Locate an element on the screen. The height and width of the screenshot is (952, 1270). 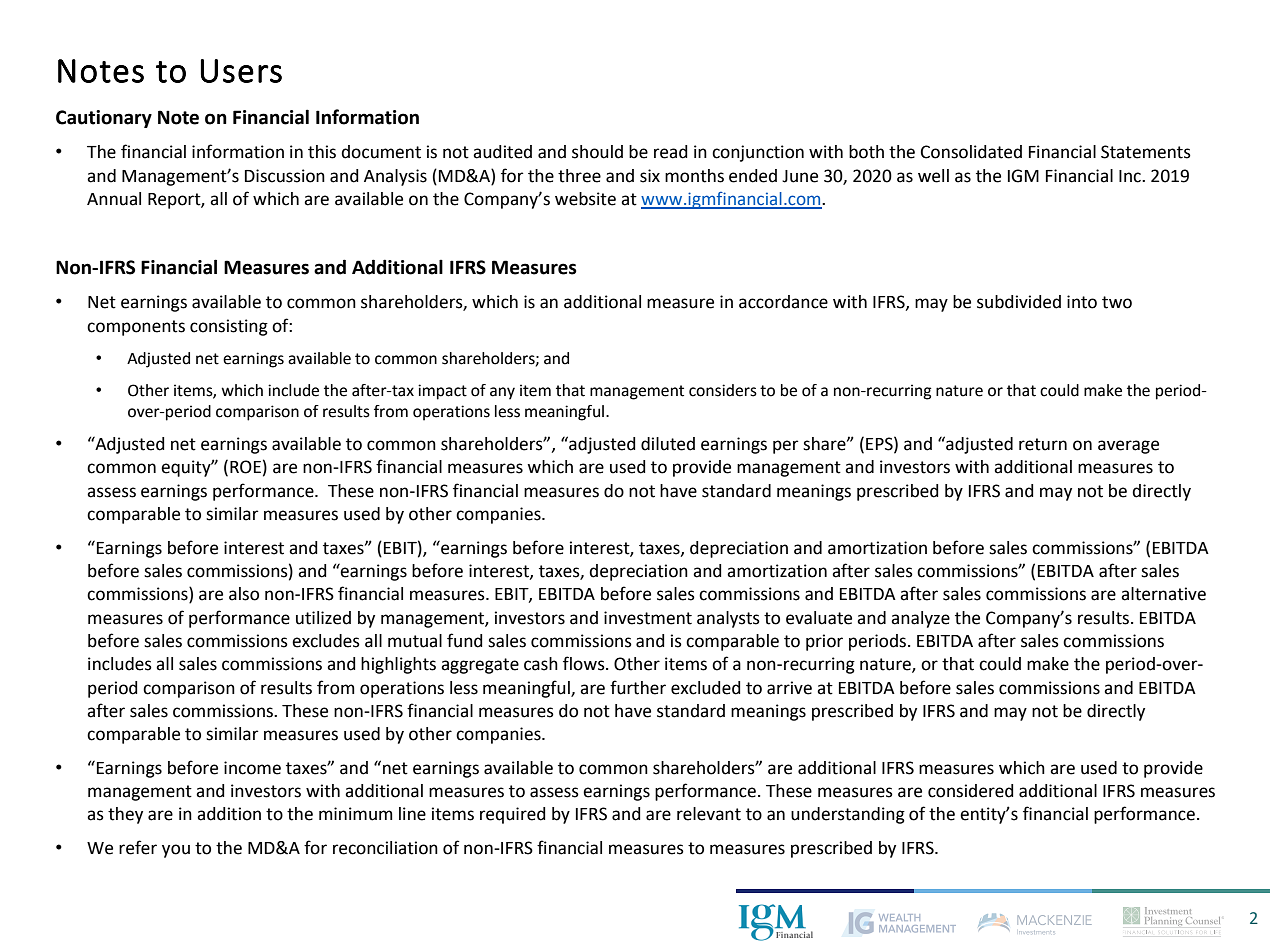
investment is located at coordinates (648, 618).
